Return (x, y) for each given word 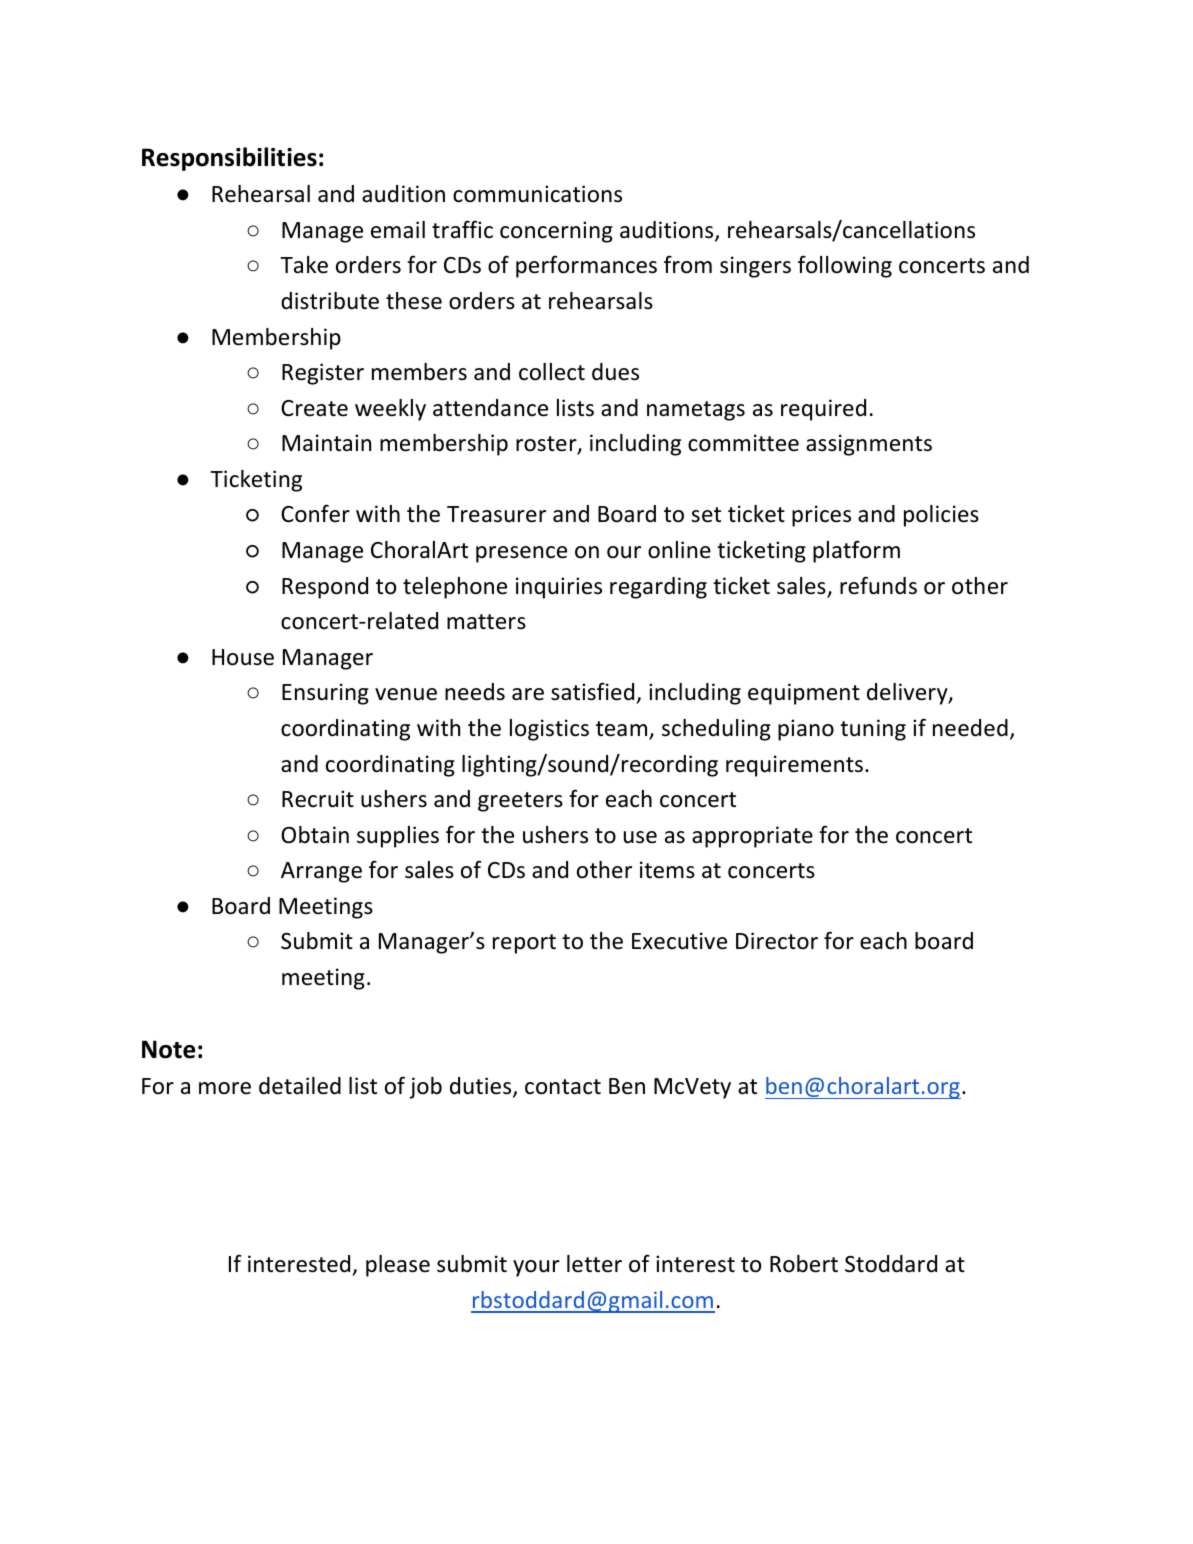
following (845, 266)
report (524, 944)
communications (537, 194)
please (398, 1266)
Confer (315, 513)
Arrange (321, 872)
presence (521, 554)
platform (856, 551)
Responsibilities (229, 159)
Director (777, 941)
